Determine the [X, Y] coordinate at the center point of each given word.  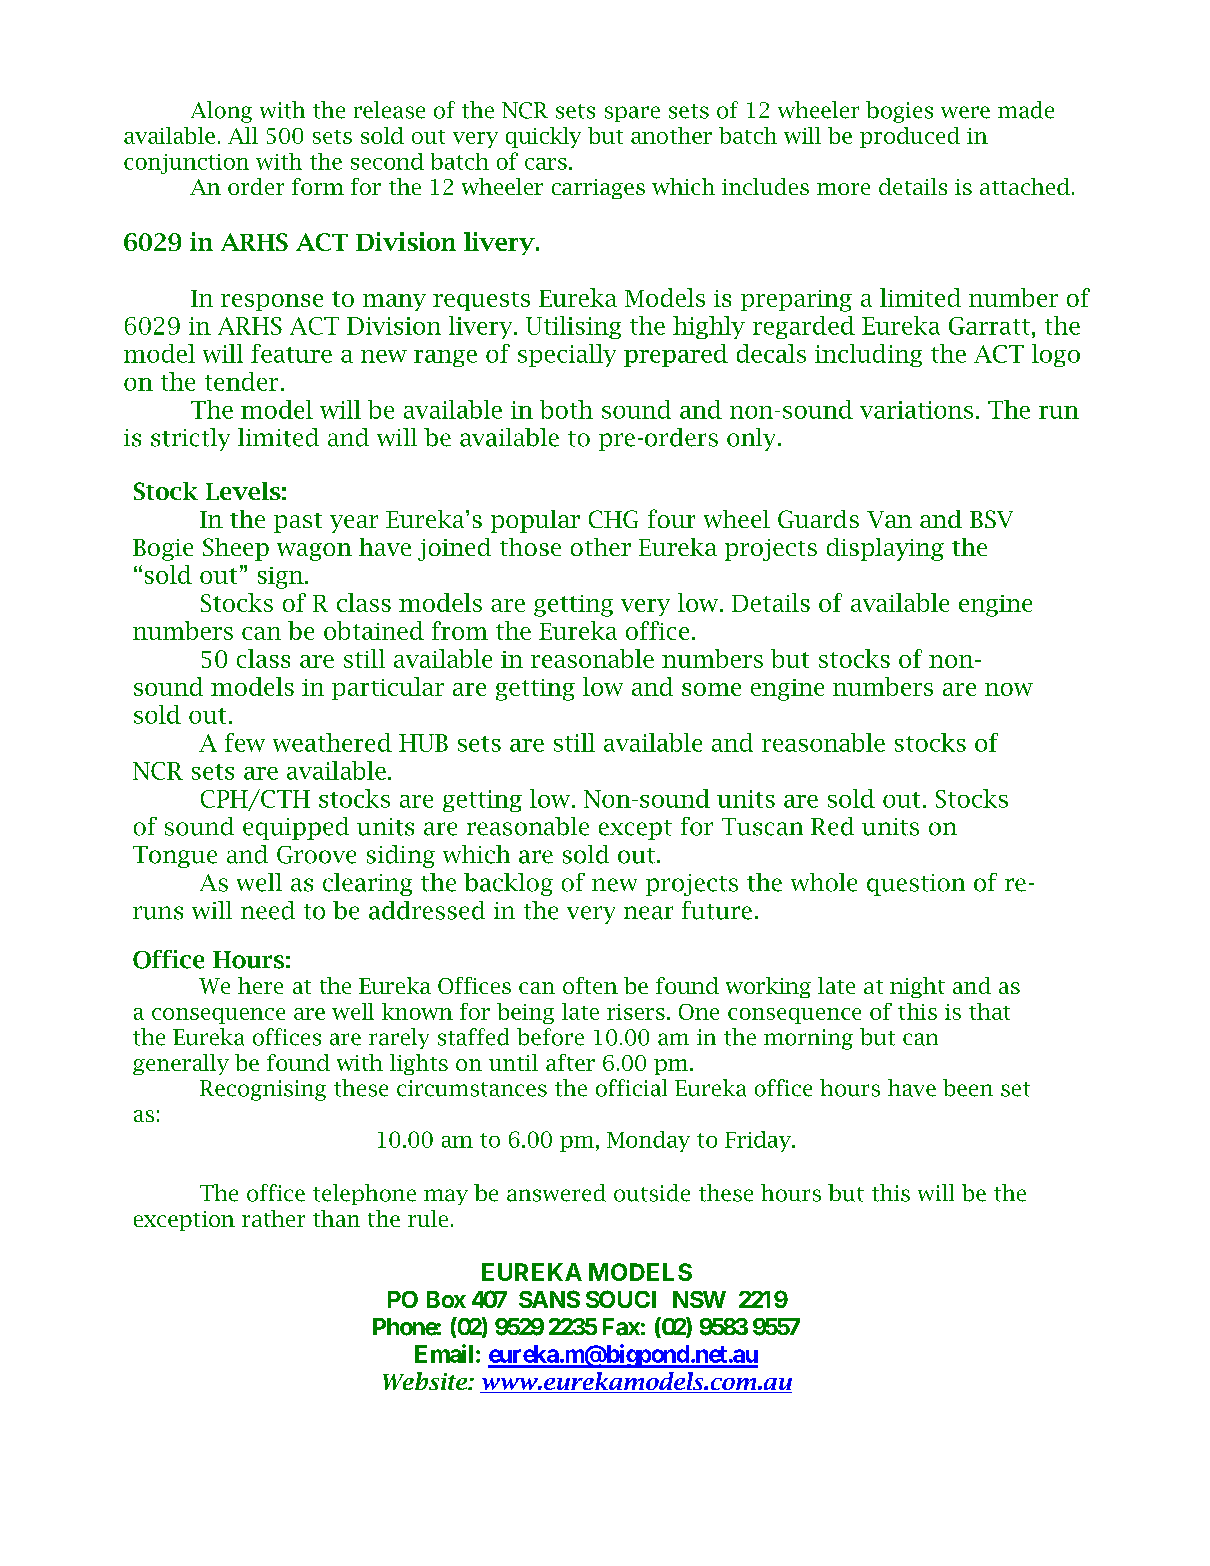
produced [910, 137]
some [711, 689]
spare [632, 114]
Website [426, 1381]
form [318, 186]
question [916, 885]
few [245, 742]
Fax [621, 1327]
